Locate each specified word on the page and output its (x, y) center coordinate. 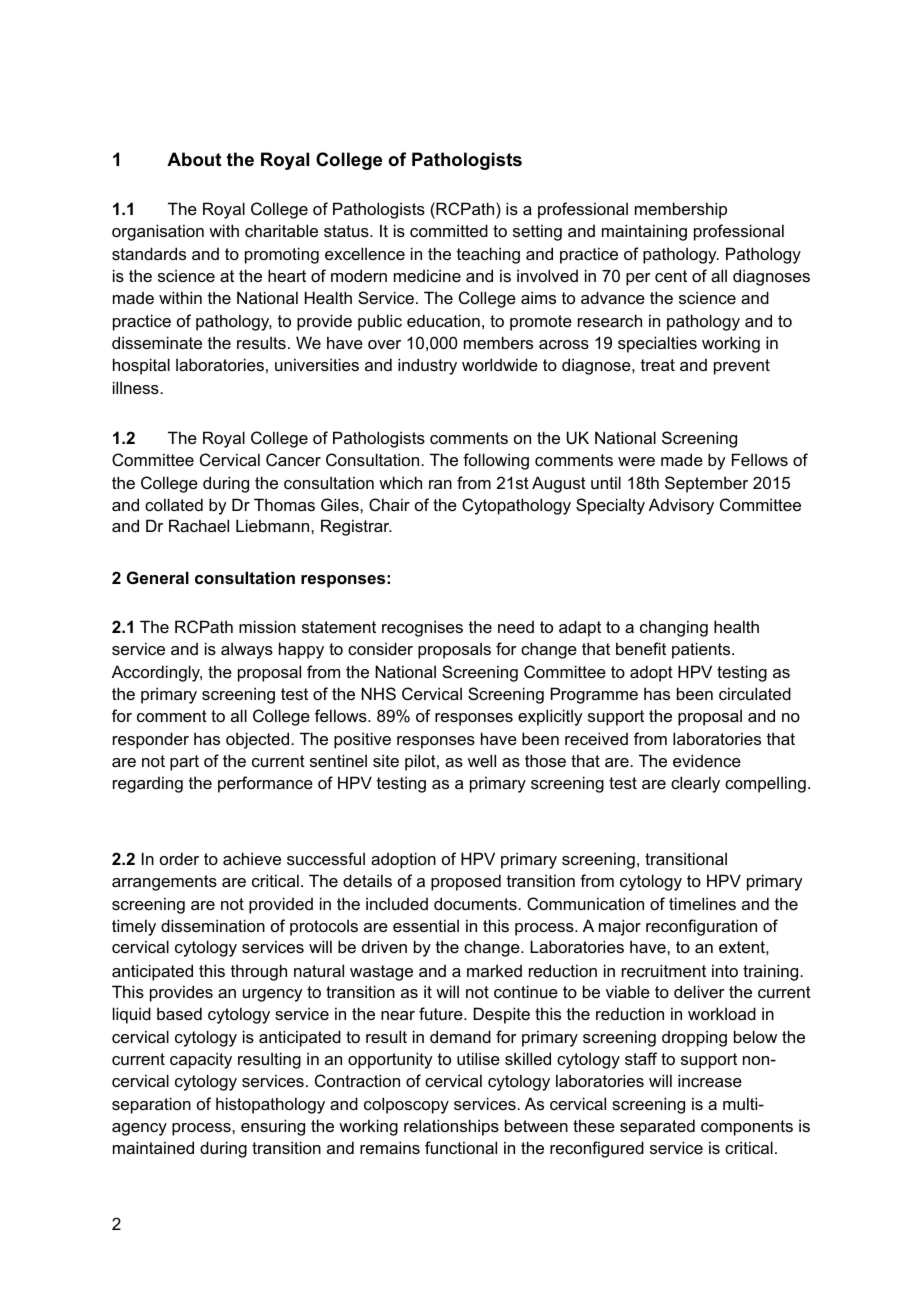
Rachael (199, 525)
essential (426, 925)
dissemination (213, 925)
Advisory (681, 506)
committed (449, 230)
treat (658, 365)
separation (151, 1105)
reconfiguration (701, 927)
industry (427, 366)
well (482, 760)
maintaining (644, 232)
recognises (422, 628)
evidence (707, 760)
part (184, 763)
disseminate (157, 342)
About (194, 159)
